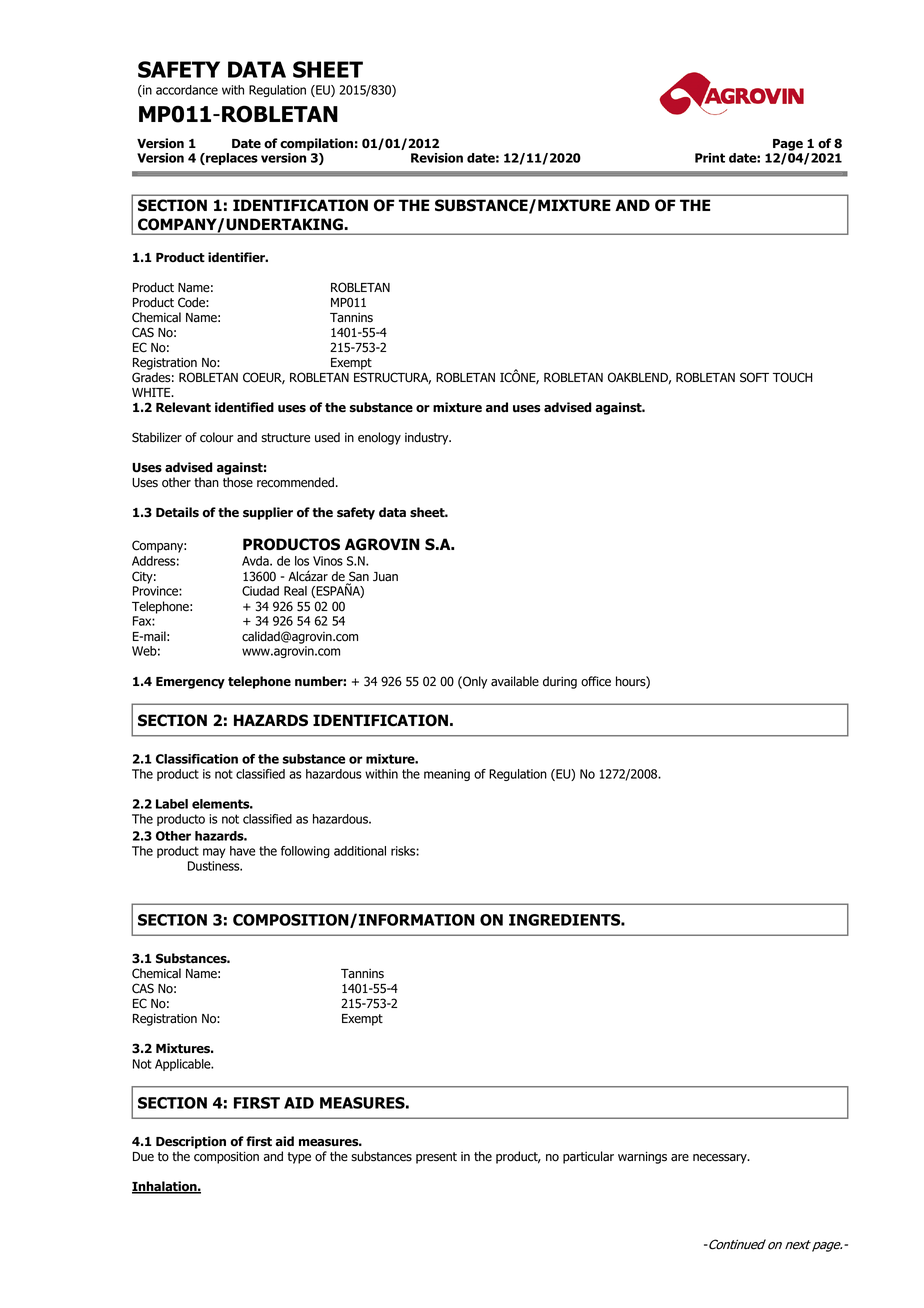 This document has height=1308, width=924. I want to click on industry, so click(428, 438).
